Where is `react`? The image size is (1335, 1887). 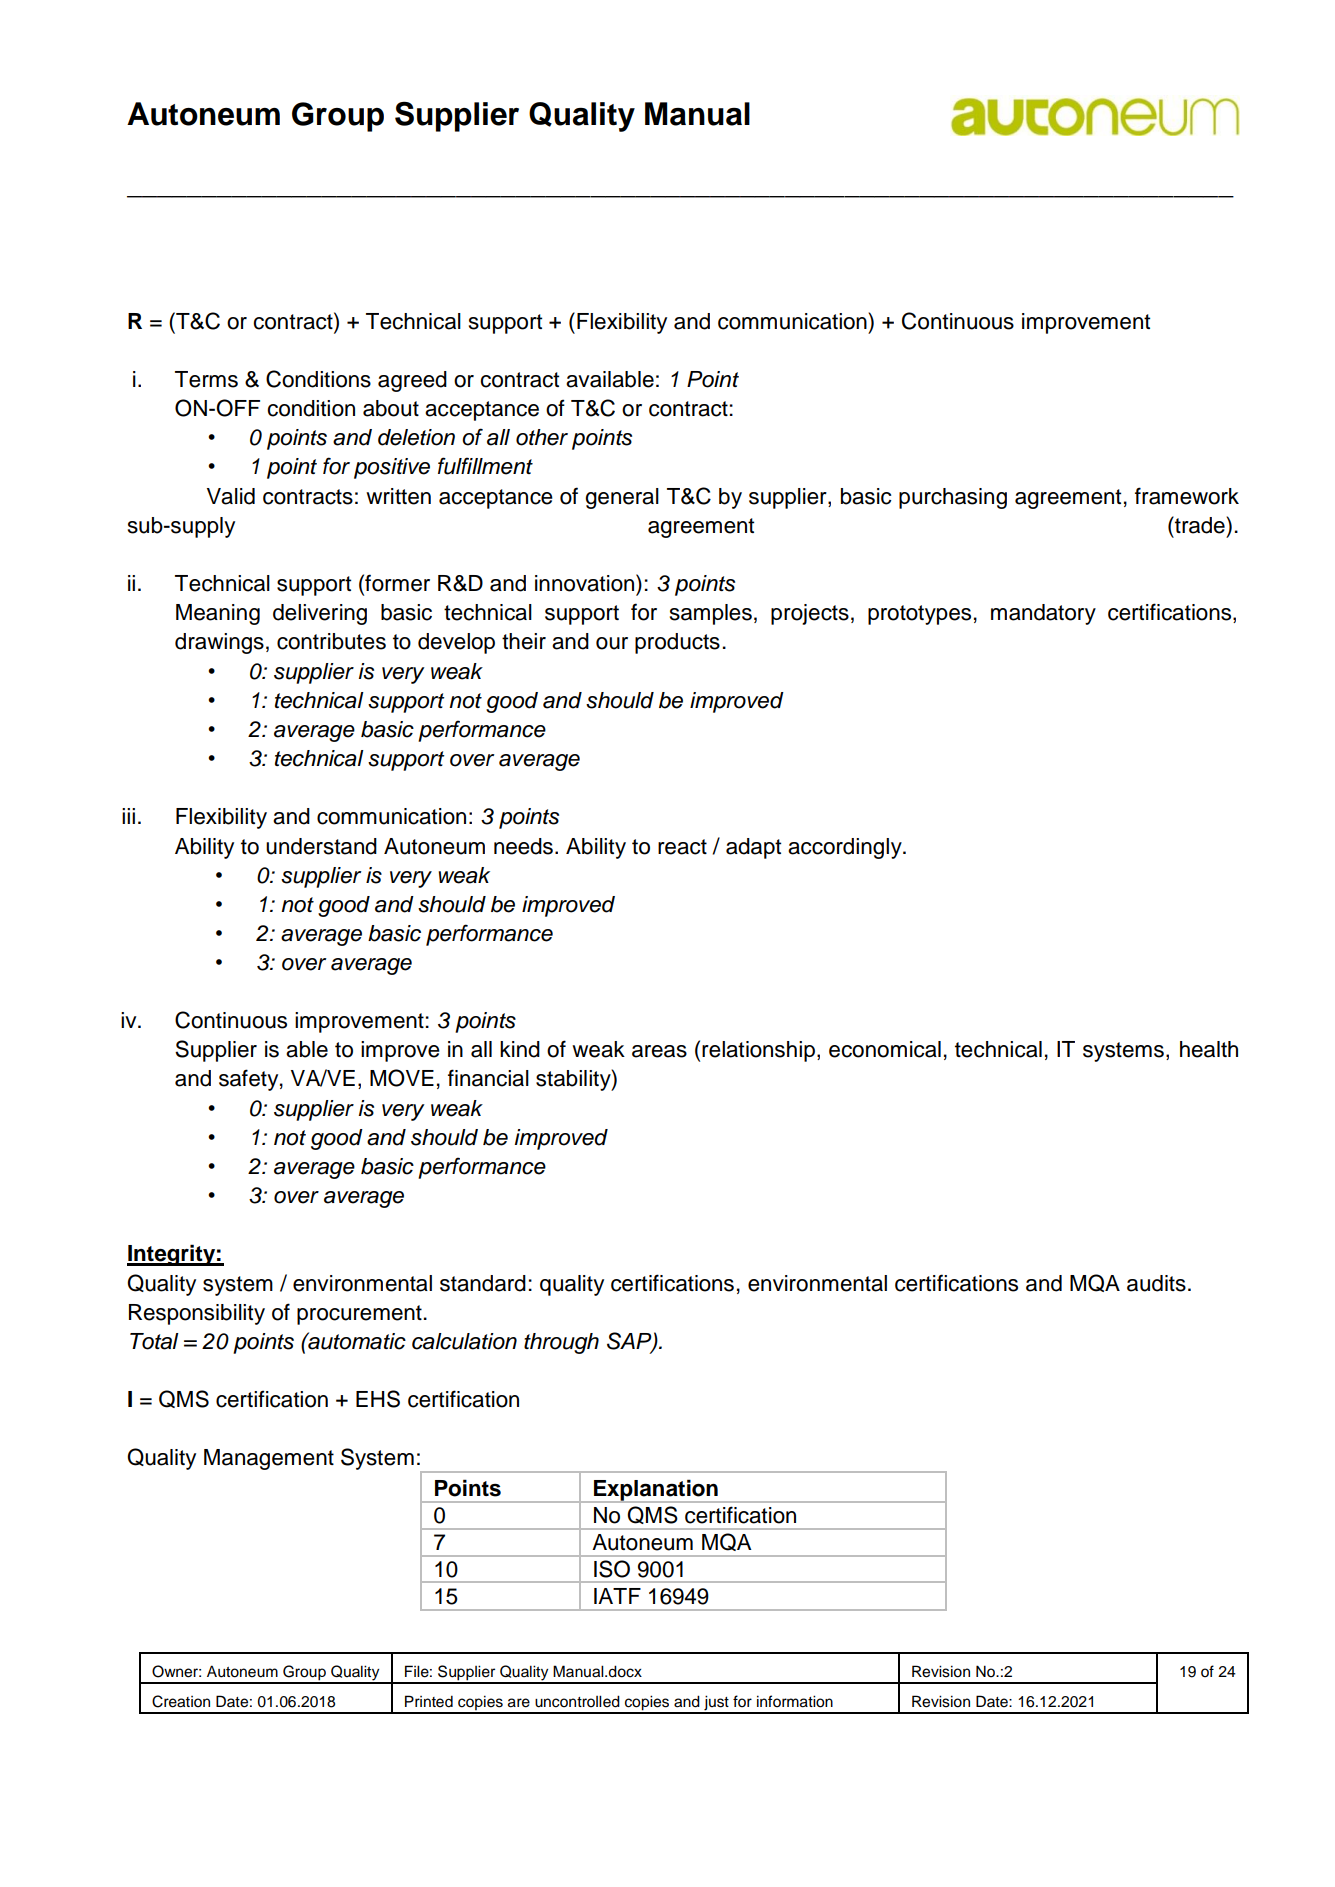 react is located at coordinates (682, 847).
